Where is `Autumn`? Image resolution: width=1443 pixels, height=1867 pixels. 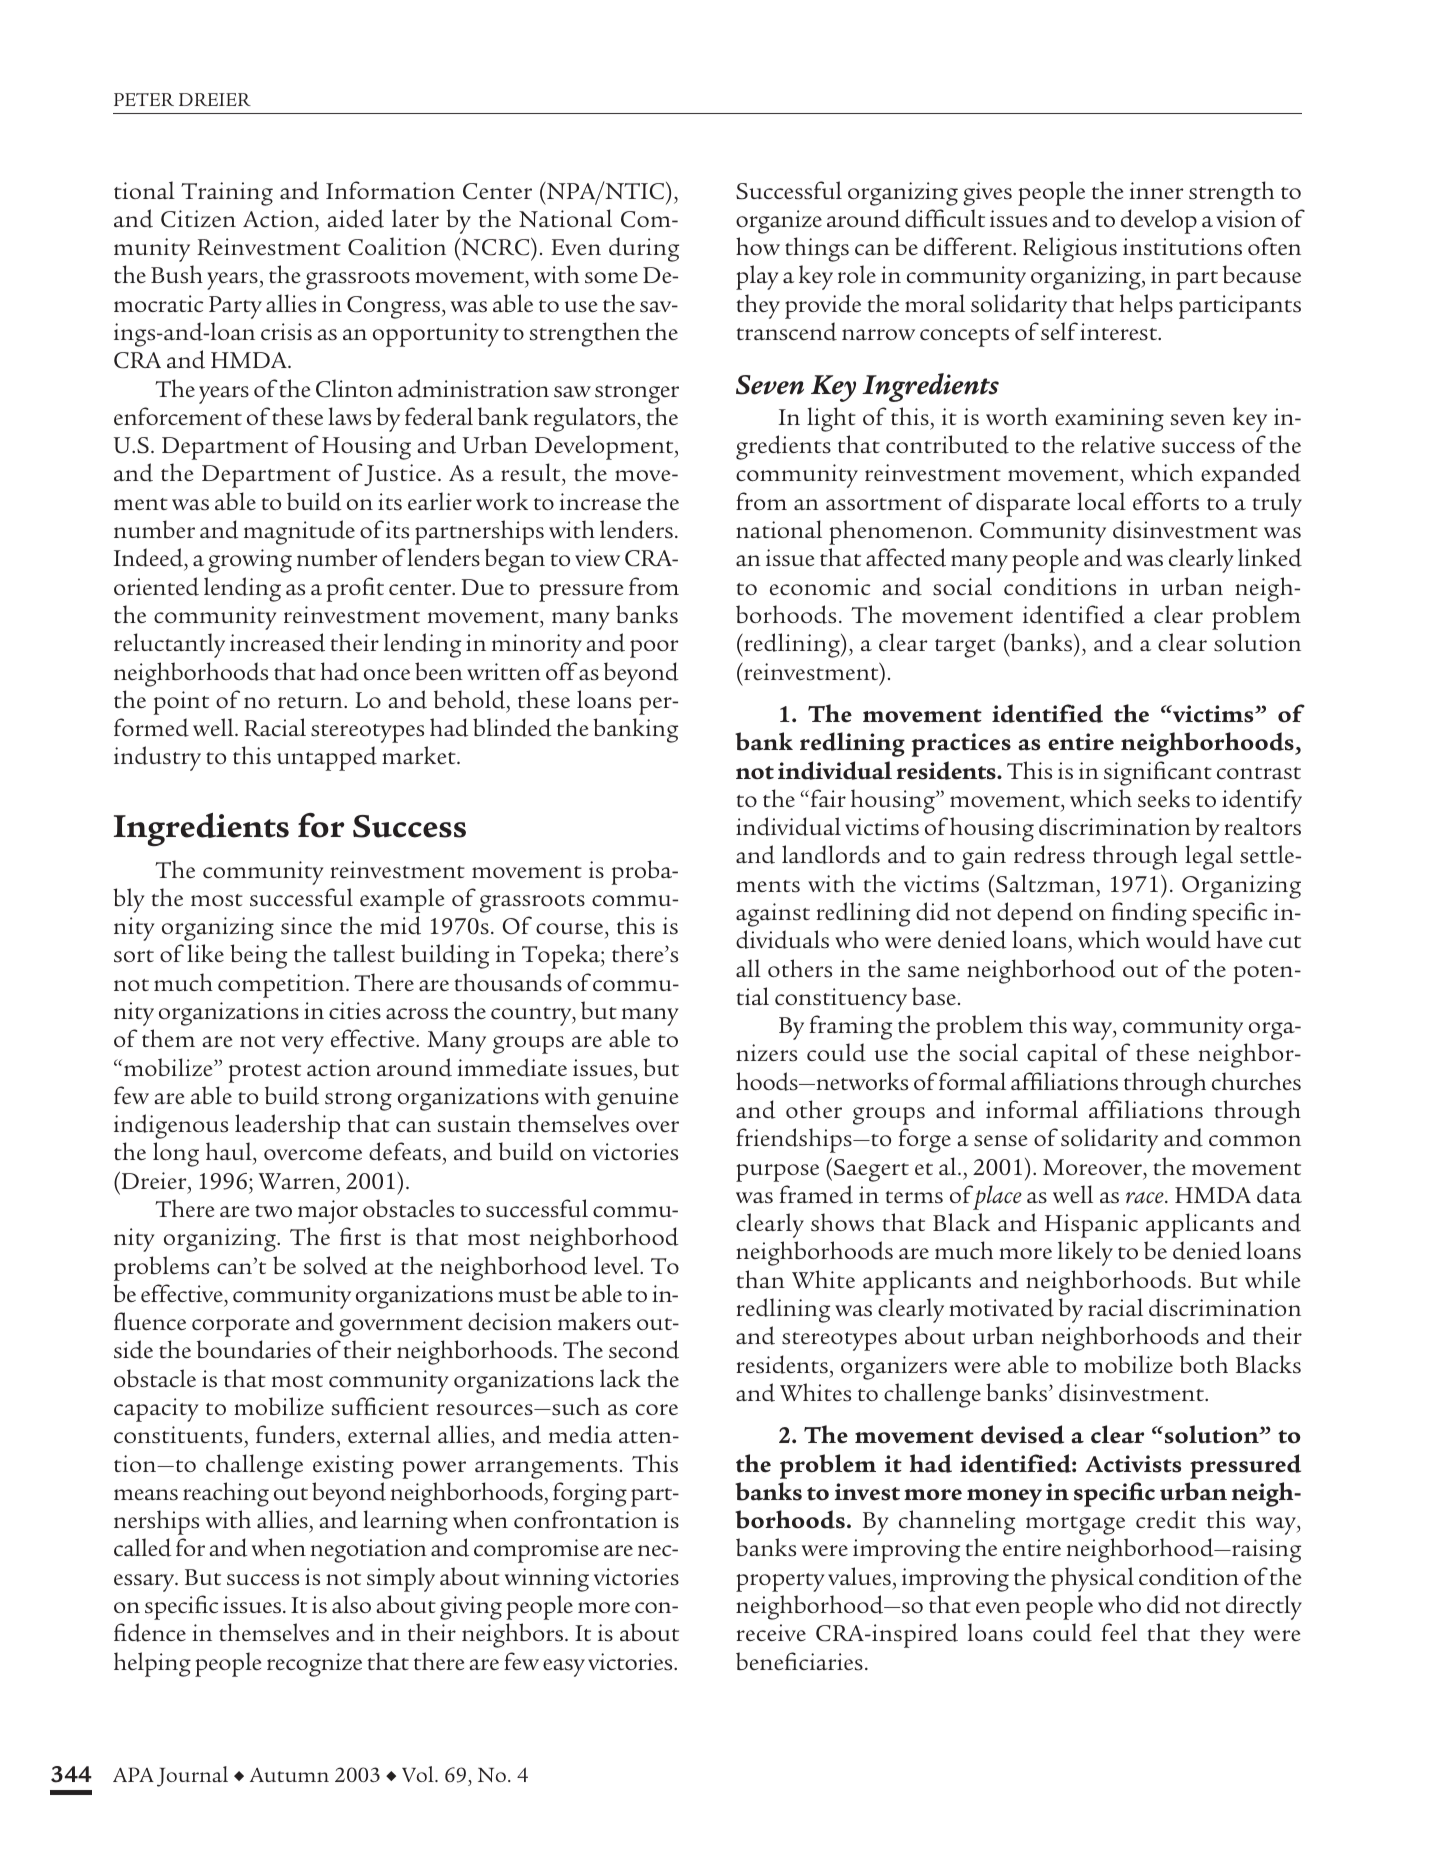 Autumn is located at coordinates (289, 1775).
